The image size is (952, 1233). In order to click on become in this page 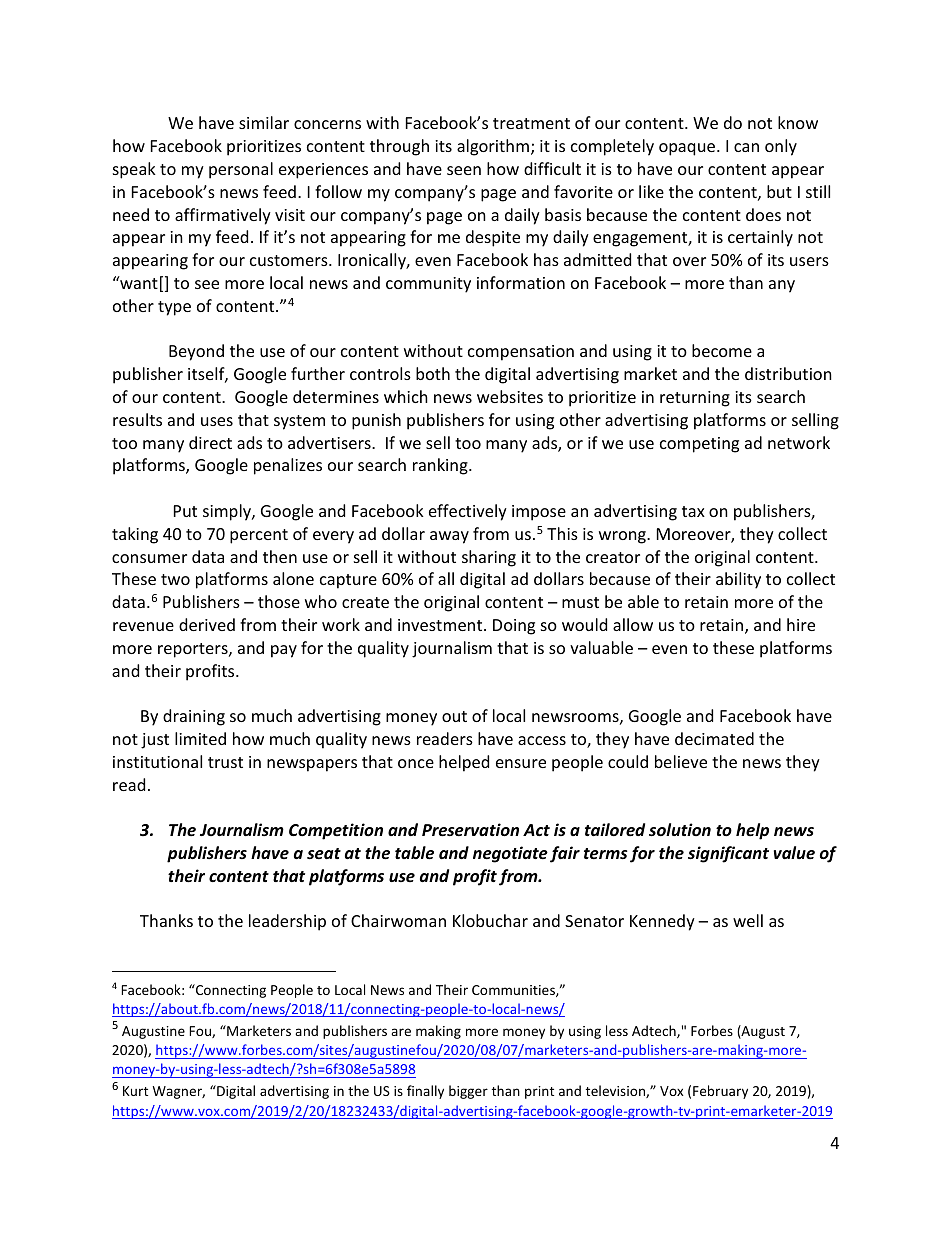, I will do `click(722, 350)`.
